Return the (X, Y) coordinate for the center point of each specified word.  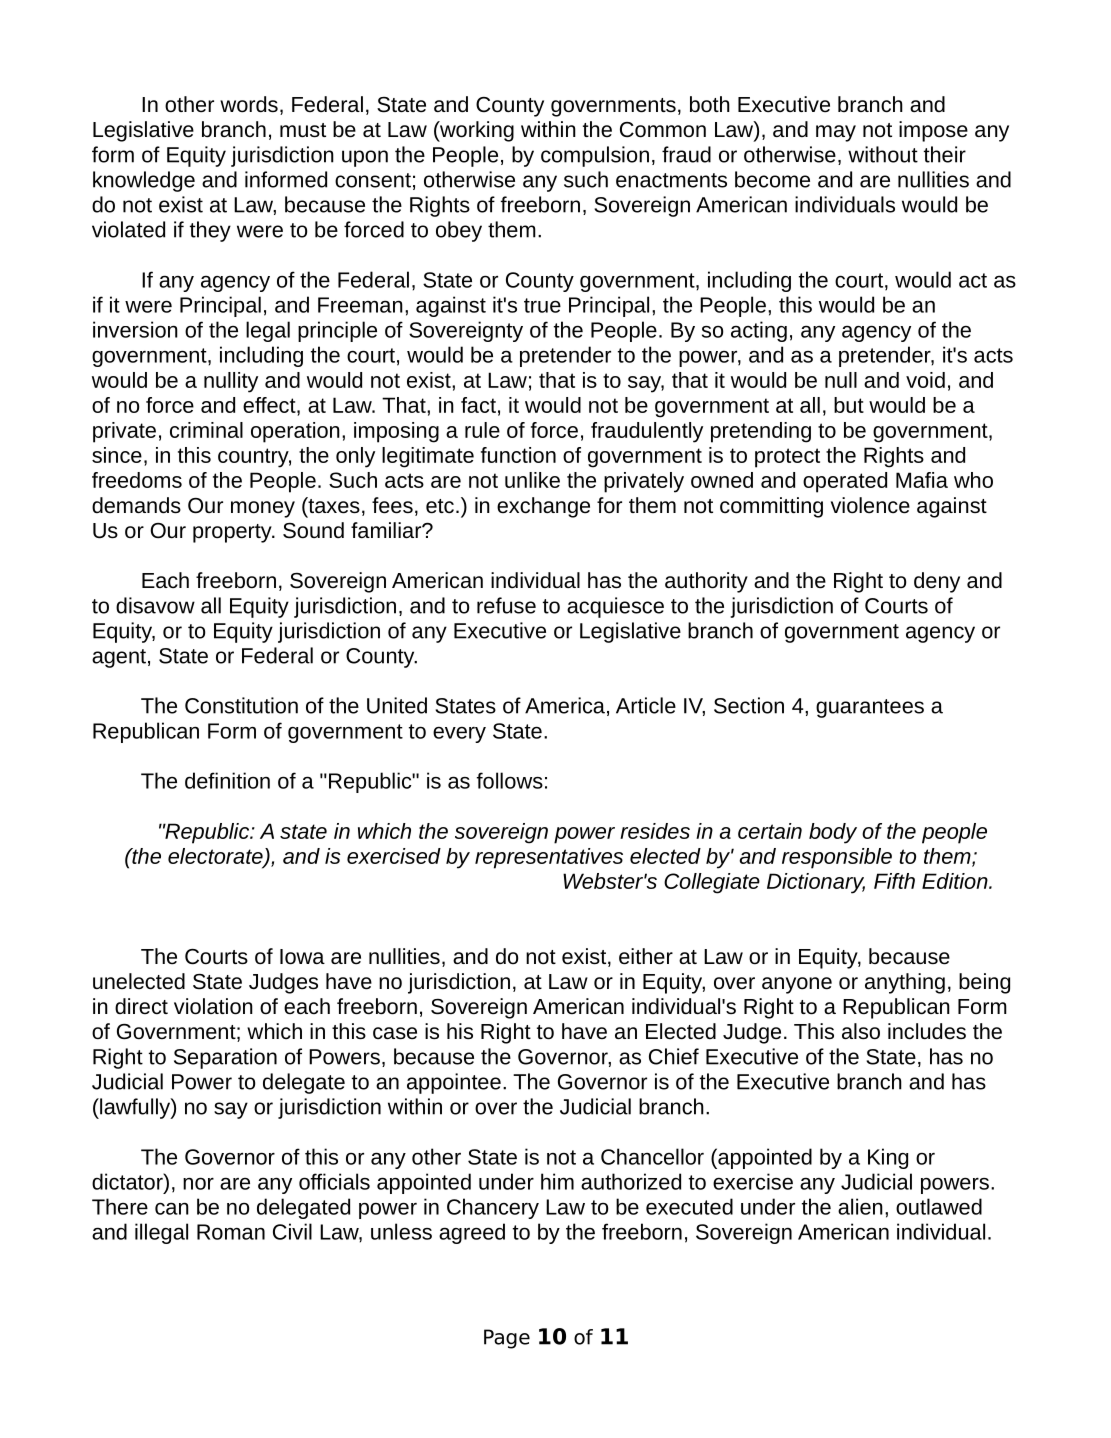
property (233, 533)
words (249, 104)
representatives (549, 858)
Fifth (894, 881)
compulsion (595, 156)
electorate (216, 857)
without (883, 154)
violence (870, 505)
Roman (231, 1232)
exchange (543, 507)
